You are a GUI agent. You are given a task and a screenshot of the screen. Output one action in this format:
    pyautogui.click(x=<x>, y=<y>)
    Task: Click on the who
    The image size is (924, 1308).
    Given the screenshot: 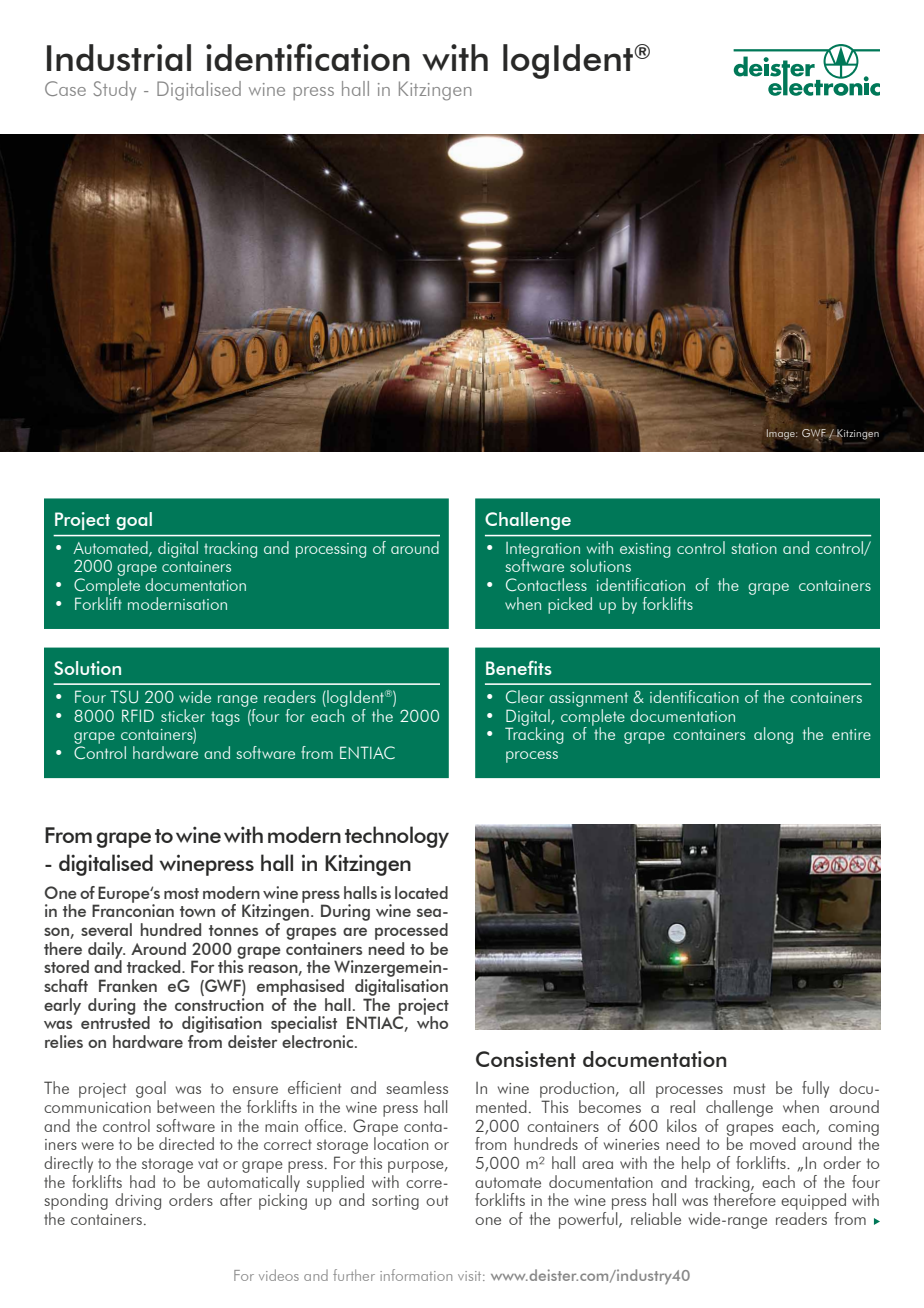 What is the action you would take?
    pyautogui.click(x=432, y=1021)
